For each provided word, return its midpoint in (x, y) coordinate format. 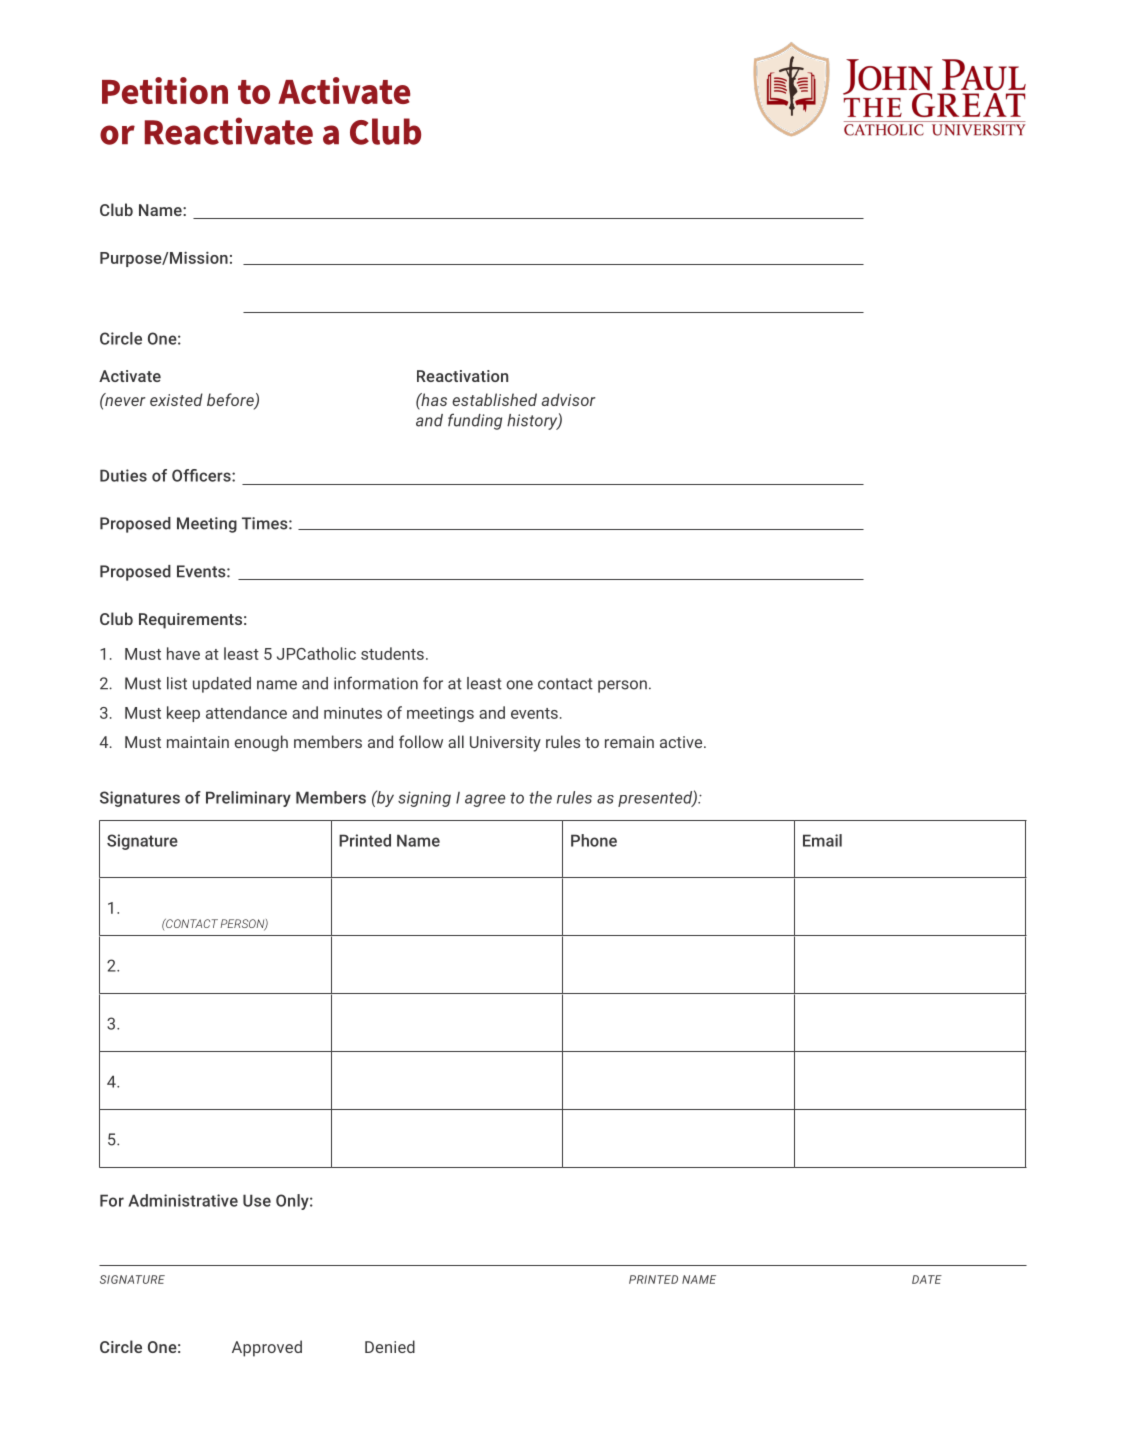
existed (176, 399)
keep (183, 714)
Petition (165, 90)
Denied (390, 1346)
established (494, 399)
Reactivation (462, 376)
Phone (594, 840)
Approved (267, 1348)
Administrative (183, 1200)
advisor (569, 399)
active (682, 742)
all (456, 741)
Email (822, 840)
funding (475, 421)
